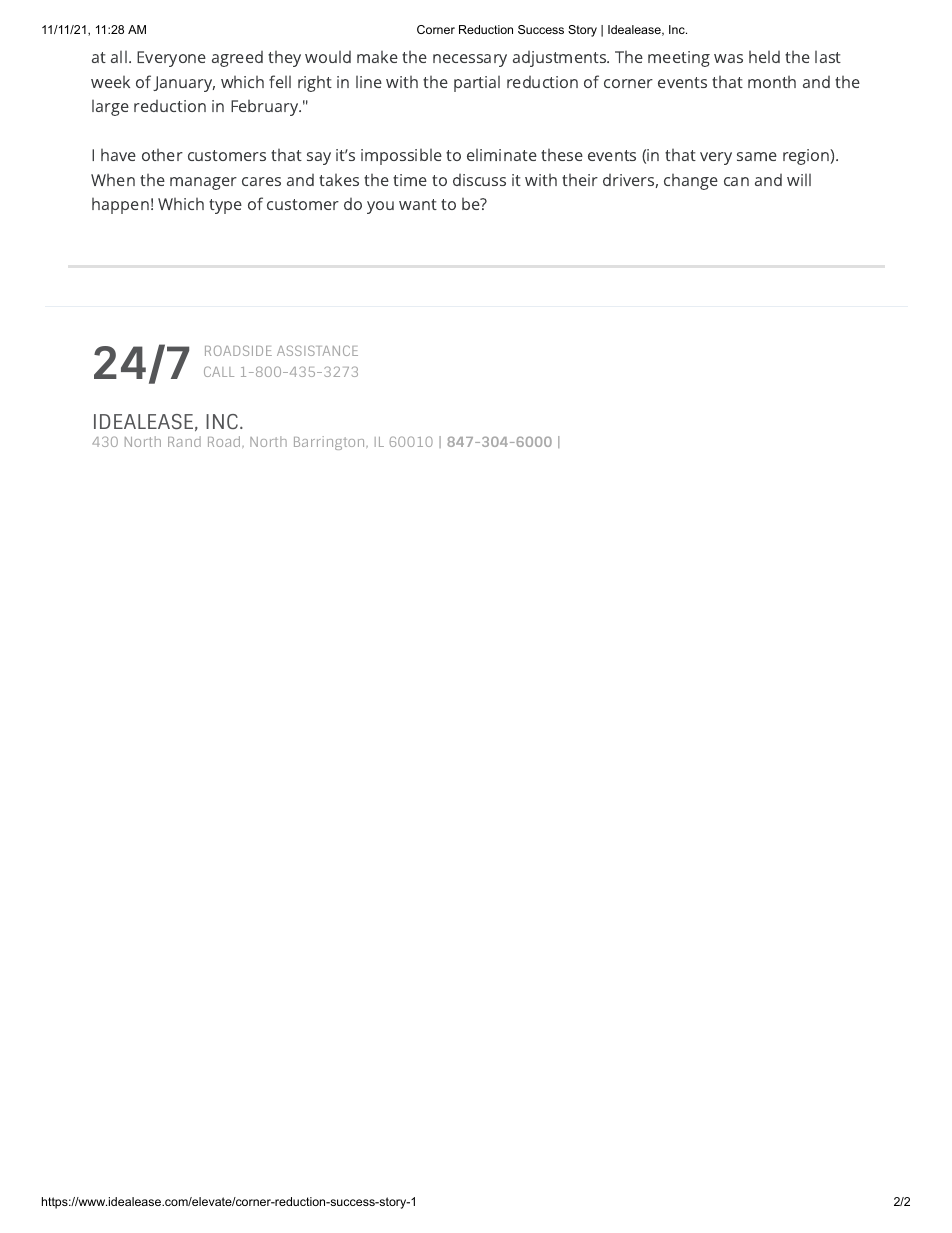 This page has width=952, height=1233. I want to click on was, so click(728, 58).
